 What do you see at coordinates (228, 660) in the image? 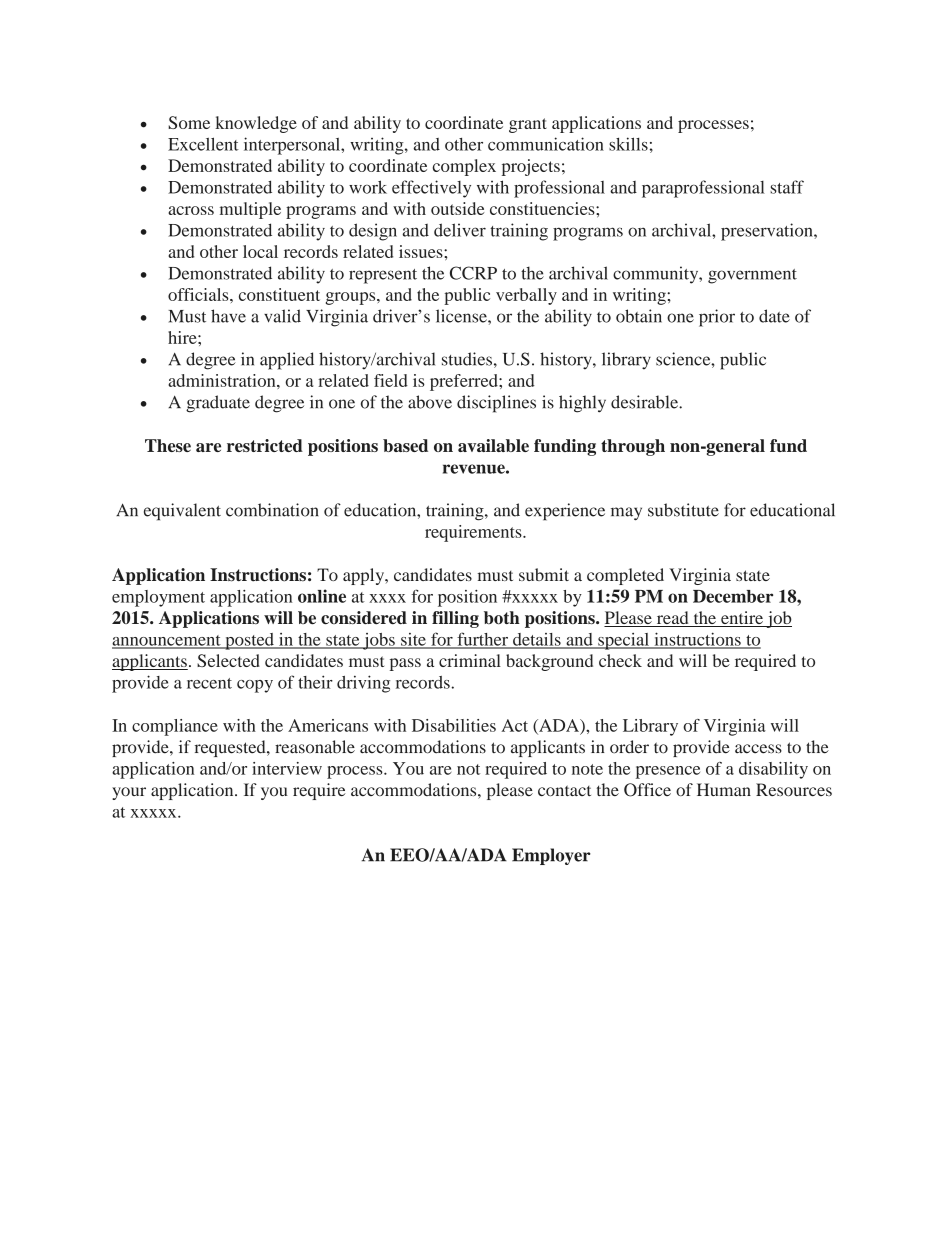
I see `Selected` at bounding box center [228, 660].
